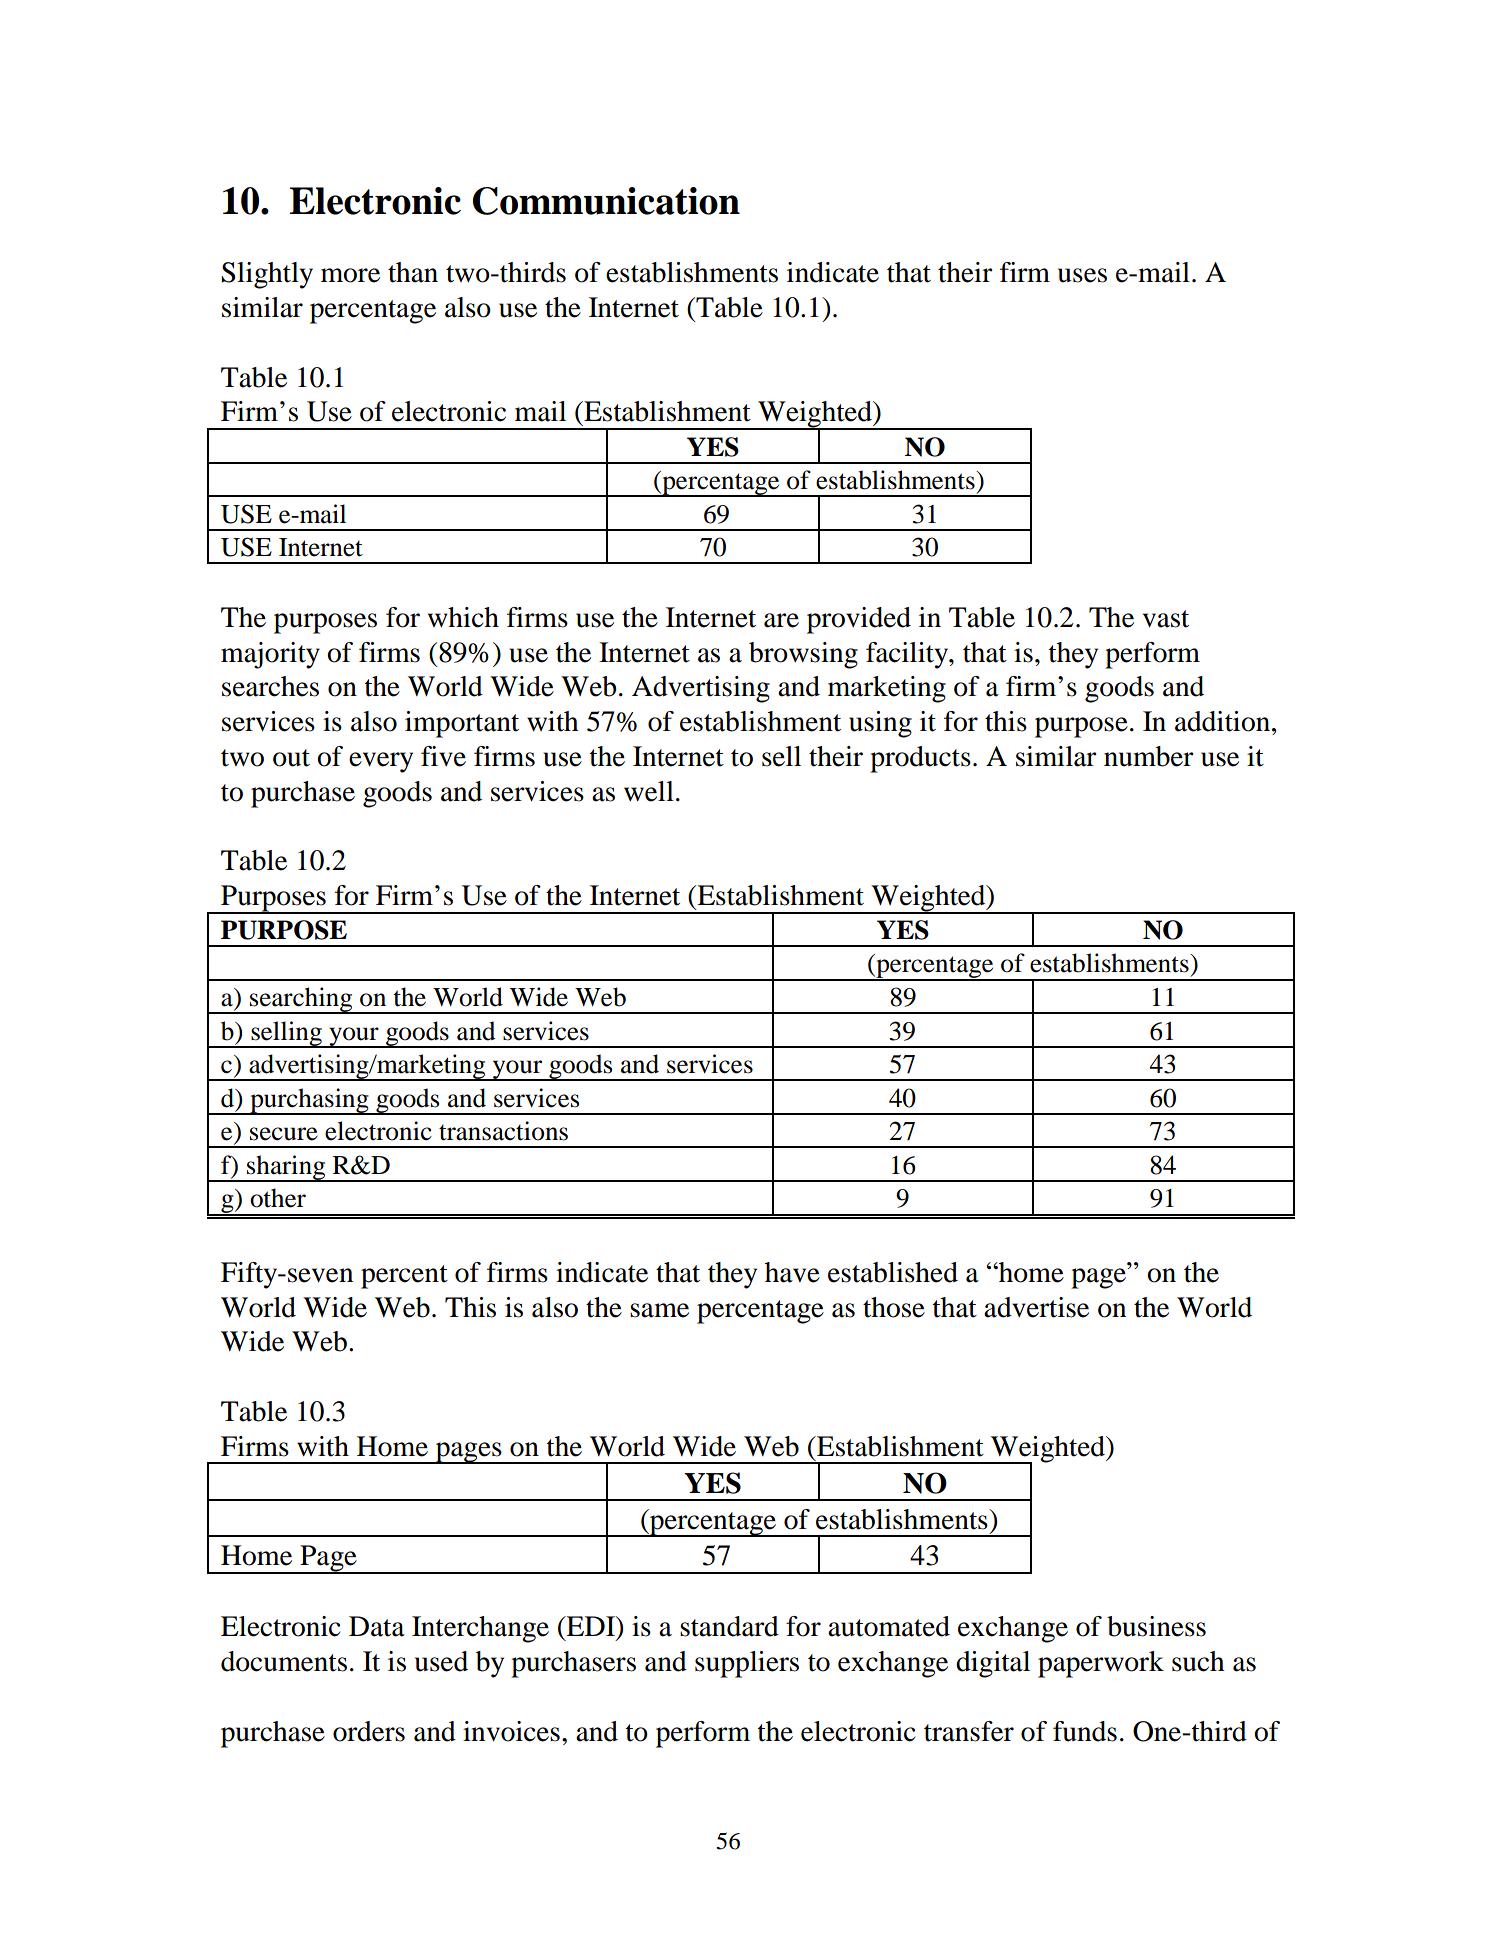  I want to click on suppliers, so click(747, 1664).
